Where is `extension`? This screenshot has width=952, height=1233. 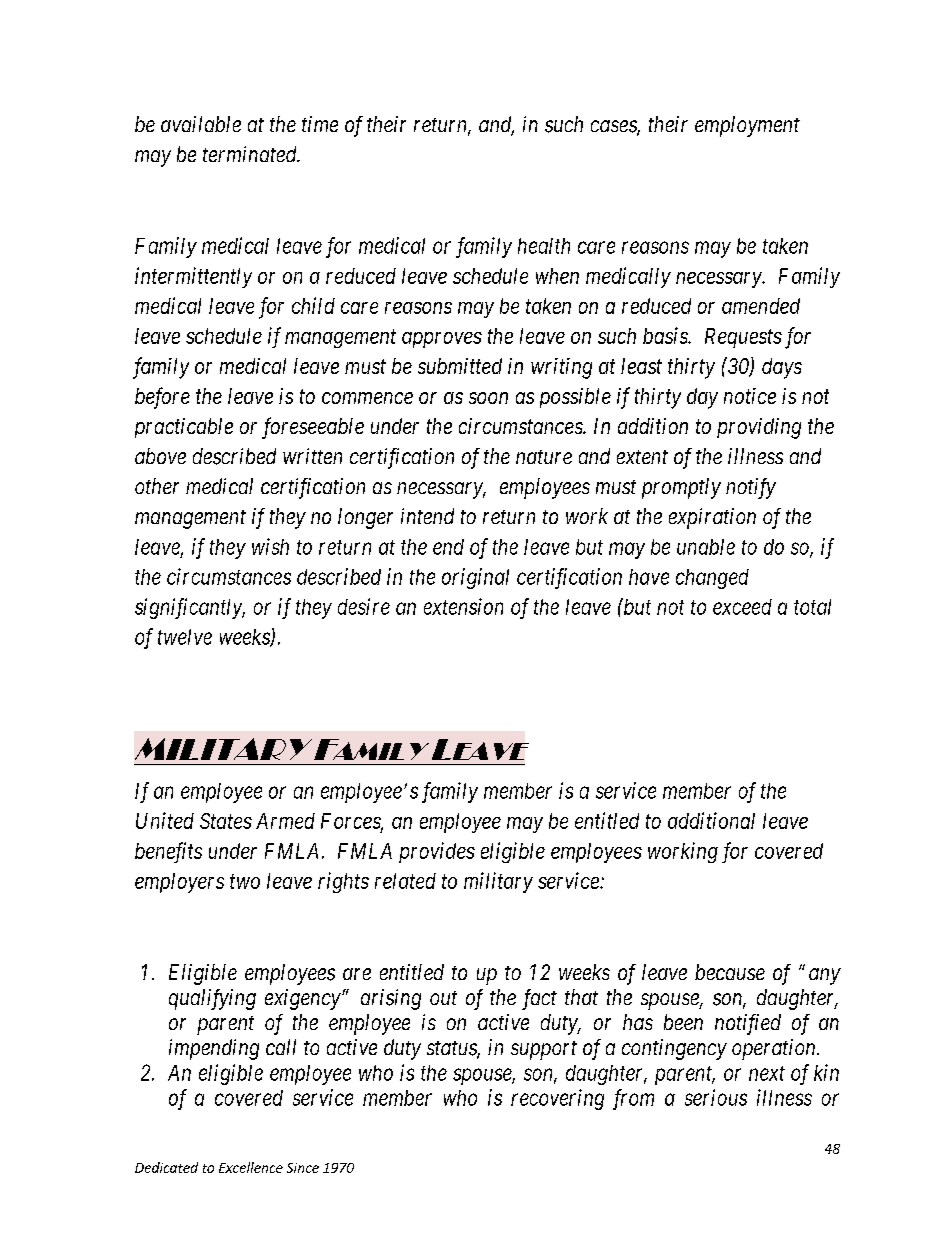
extension is located at coordinates (463, 606).
